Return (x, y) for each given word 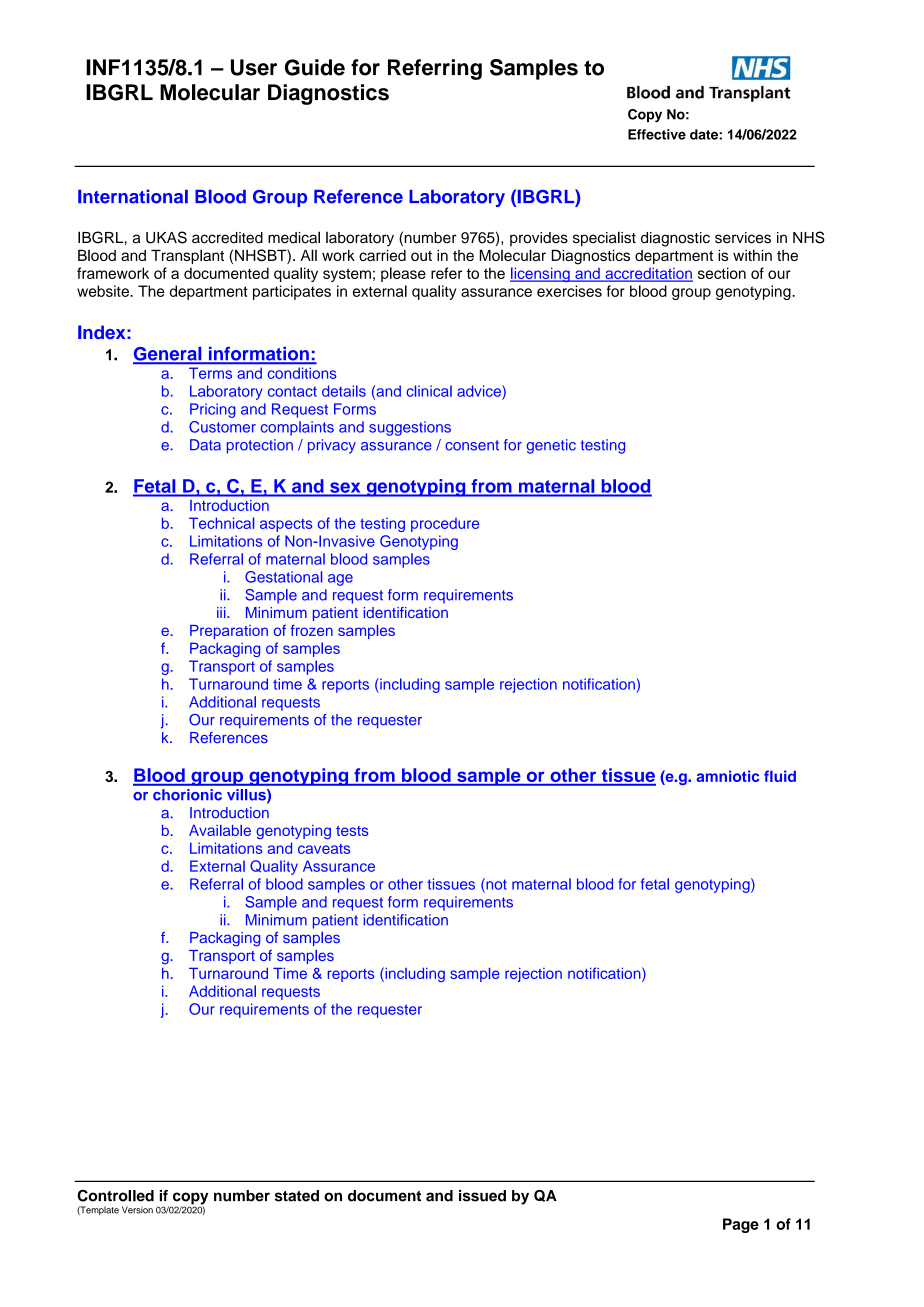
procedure (445, 525)
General (168, 355)
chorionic (187, 795)
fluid (780, 776)
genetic (551, 446)
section (722, 273)
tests (352, 831)
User (254, 67)
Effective (657, 134)
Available (220, 830)
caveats (324, 849)
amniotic (727, 776)
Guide (315, 67)
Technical (221, 523)
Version (137, 1210)
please (403, 274)
